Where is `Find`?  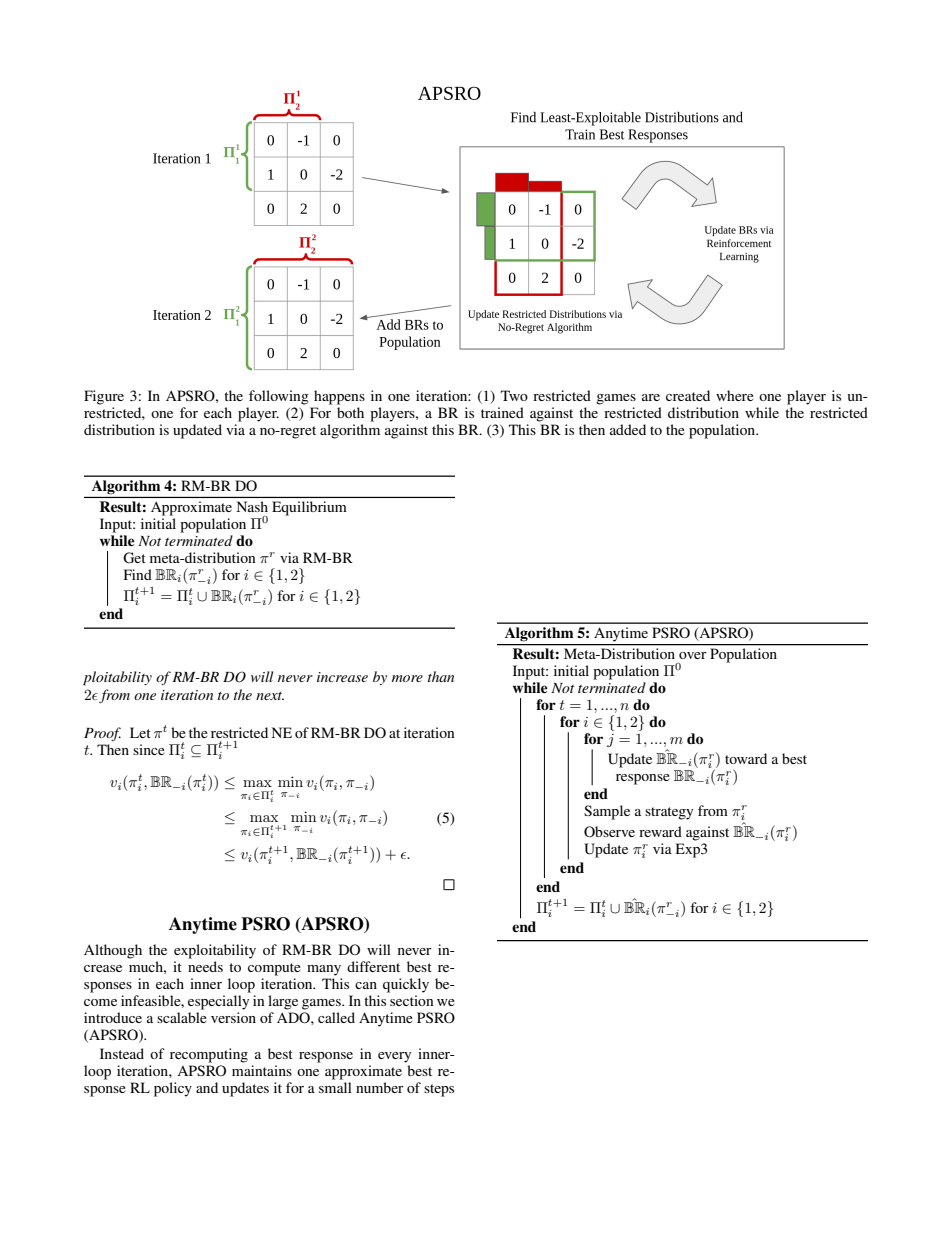 Find is located at coordinates (138, 574).
